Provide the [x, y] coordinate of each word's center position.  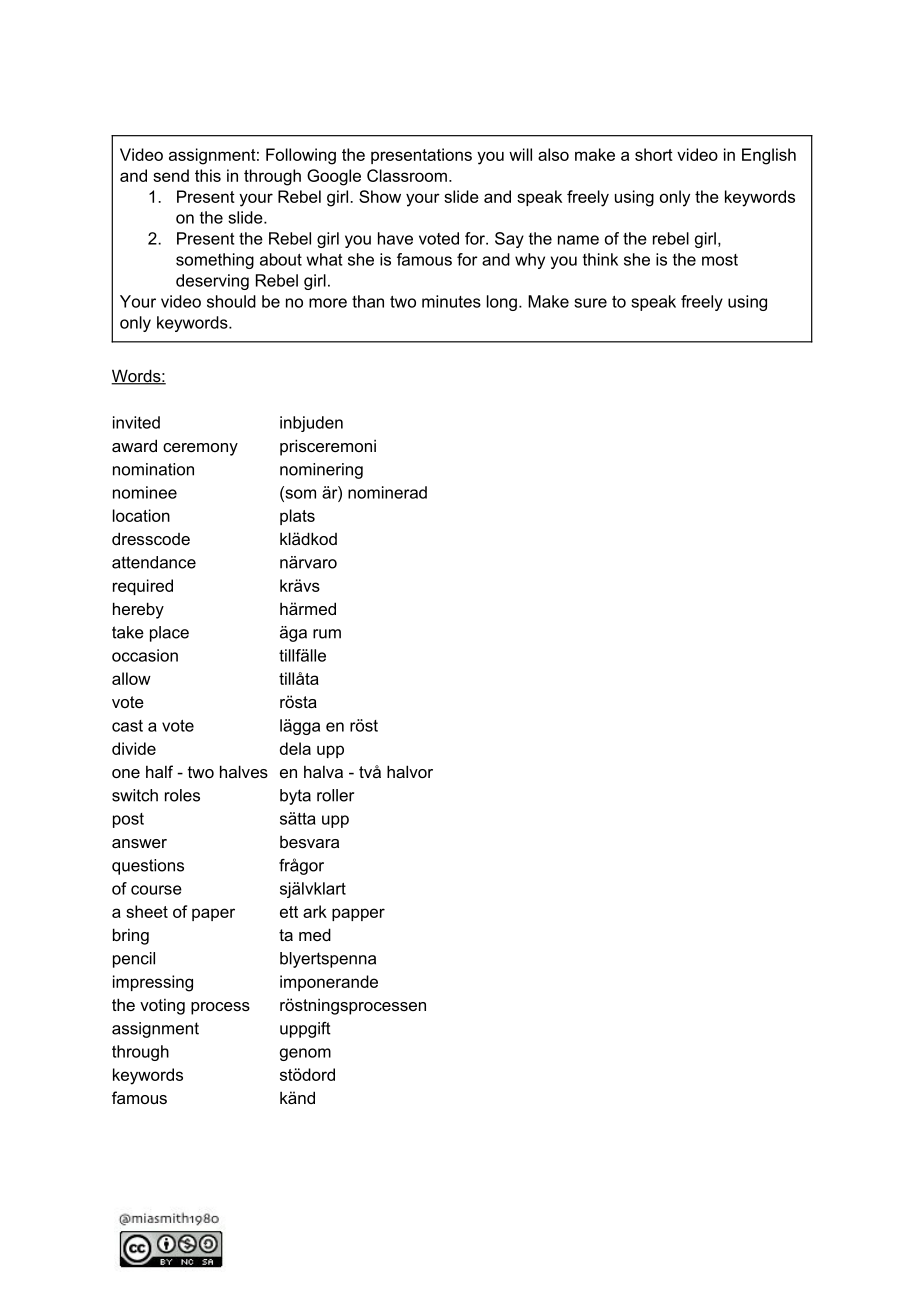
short [654, 154]
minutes [451, 301]
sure [590, 303]
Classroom [407, 175]
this [208, 175]
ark [315, 911]
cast [127, 726]
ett [289, 912]
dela [295, 748]
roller [335, 795]
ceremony [200, 449]
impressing [153, 983]
